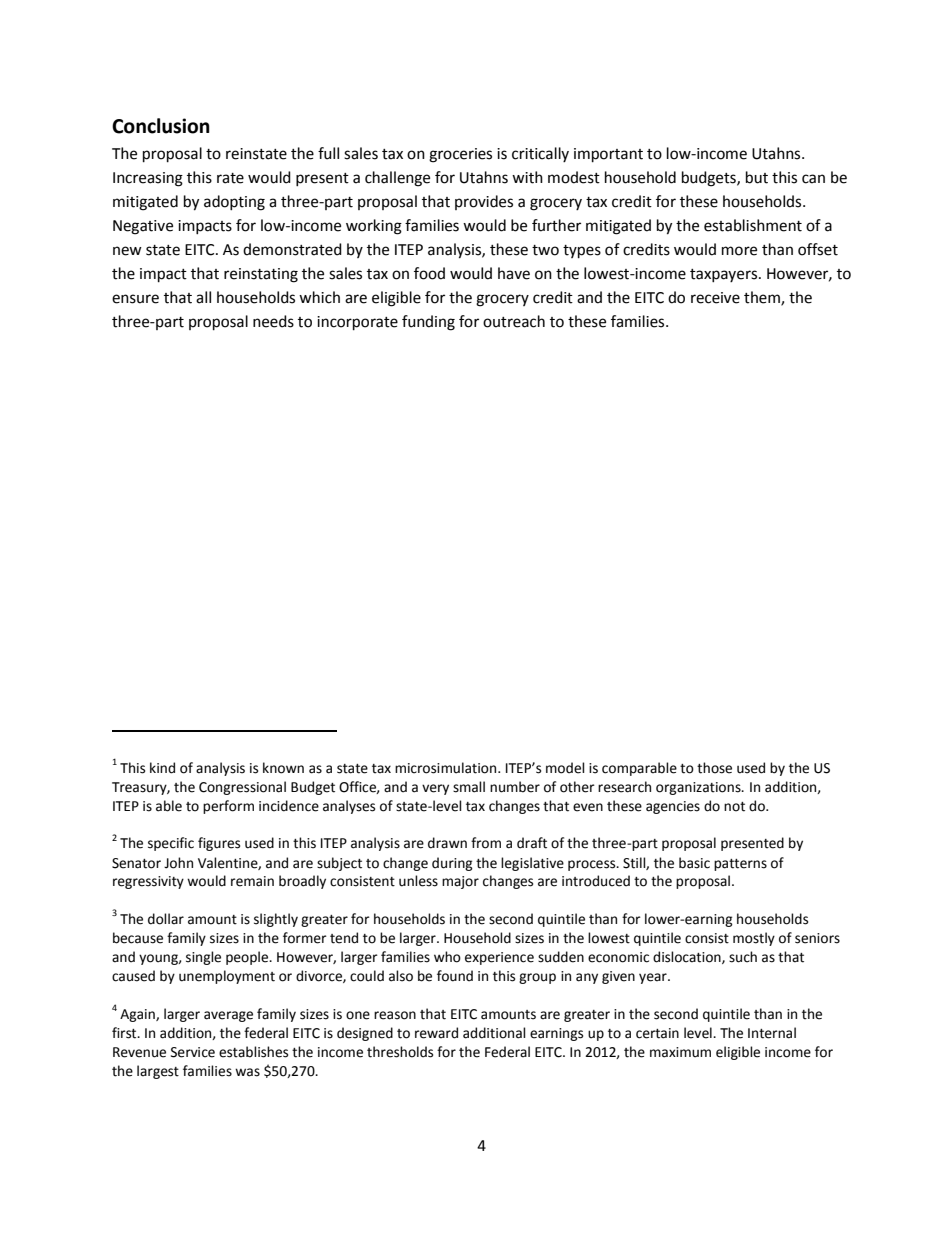 Image resolution: width=952 pixels, height=1233 pixels. I want to click on needs, so click(273, 321).
